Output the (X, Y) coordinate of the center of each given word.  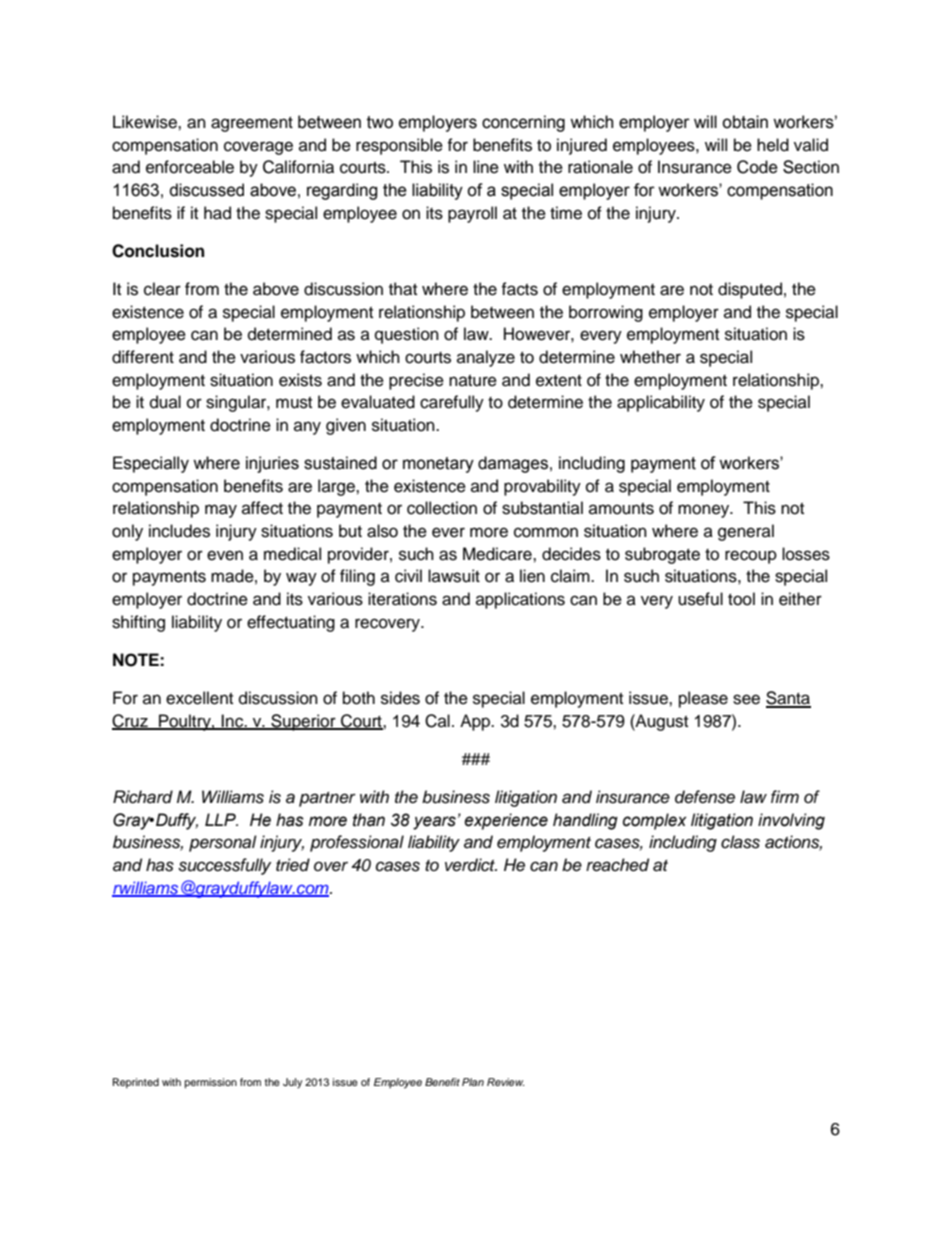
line (486, 167)
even (225, 555)
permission (211, 1083)
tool (741, 599)
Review (505, 1082)
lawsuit (454, 576)
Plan (473, 1082)
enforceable (190, 167)
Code (757, 167)
